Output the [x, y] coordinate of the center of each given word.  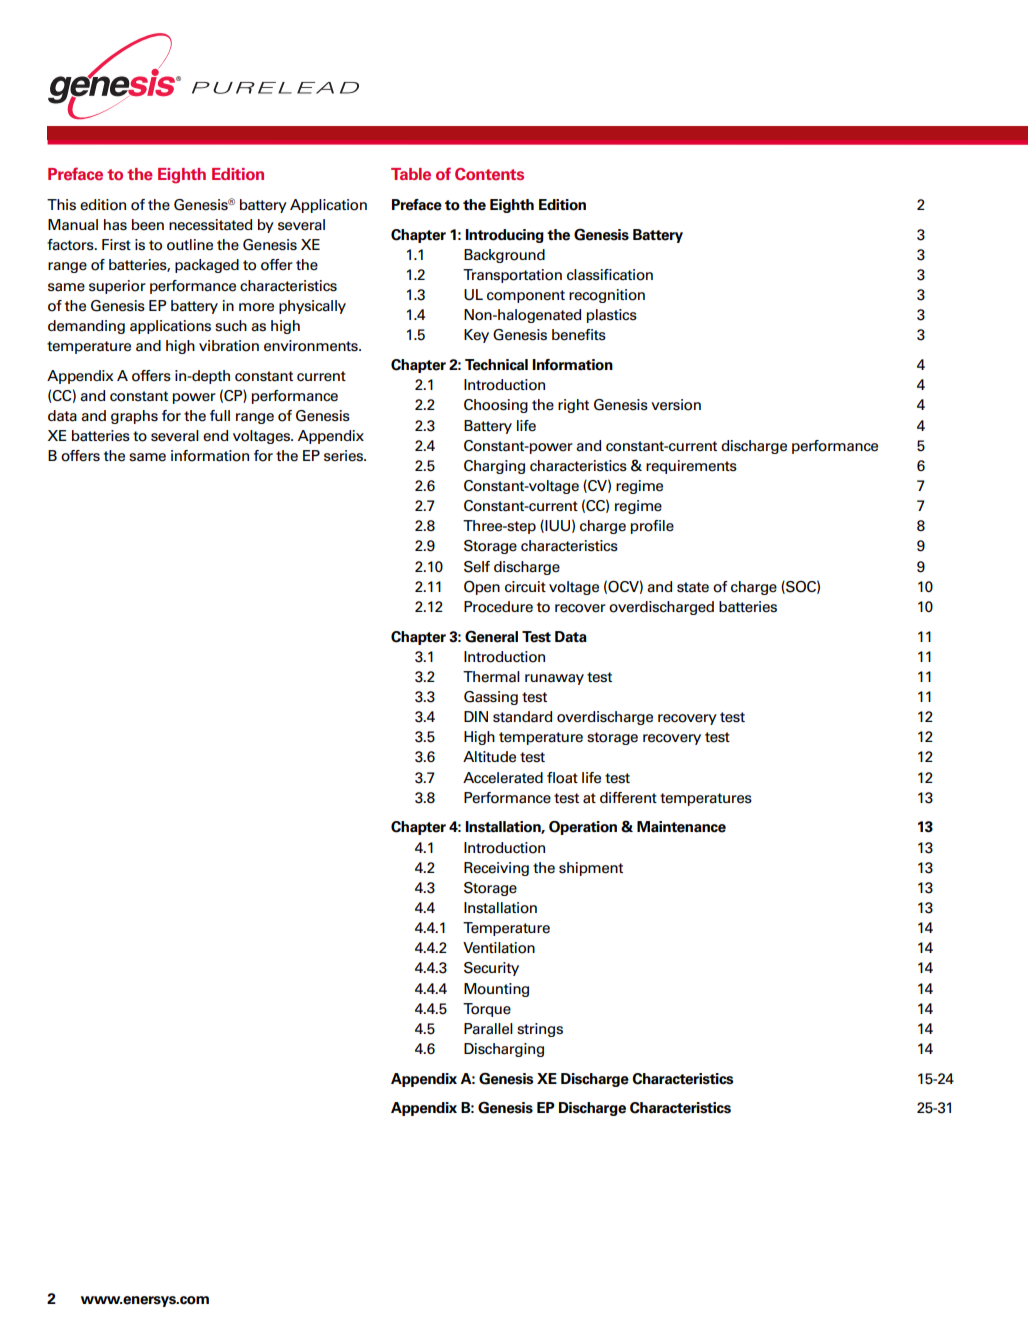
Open [482, 587]
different [628, 798]
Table [411, 174]
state [693, 587]
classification [610, 275]
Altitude [489, 757]
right [573, 406]
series [344, 456]
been [148, 225]
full [220, 415]
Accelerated [503, 778]
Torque [487, 1010]
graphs [134, 417]
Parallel [488, 1029]
